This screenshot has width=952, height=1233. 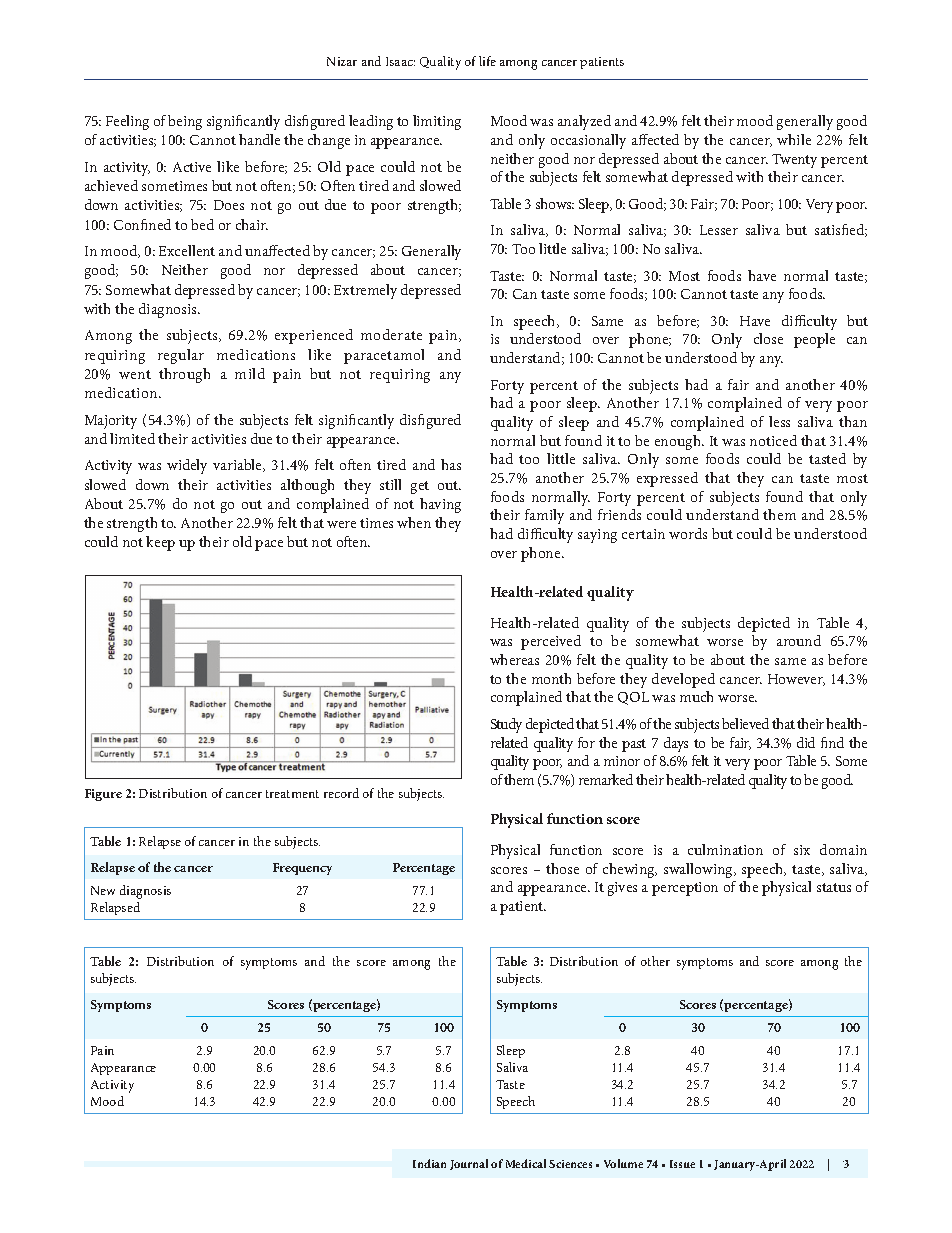 What do you see at coordinates (185, 122) in the screenshot?
I see `being` at bounding box center [185, 122].
